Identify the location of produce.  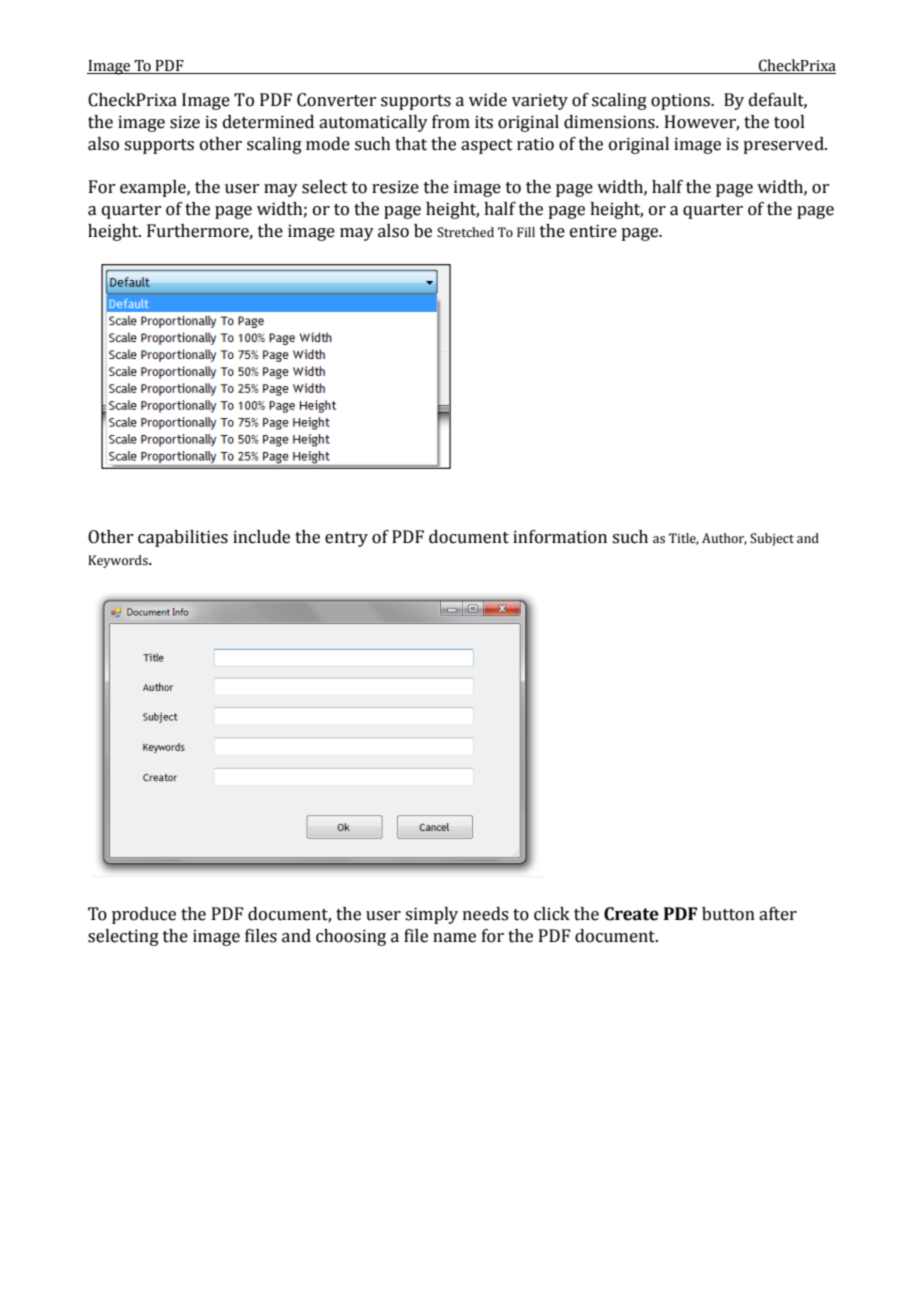
(144, 915).
